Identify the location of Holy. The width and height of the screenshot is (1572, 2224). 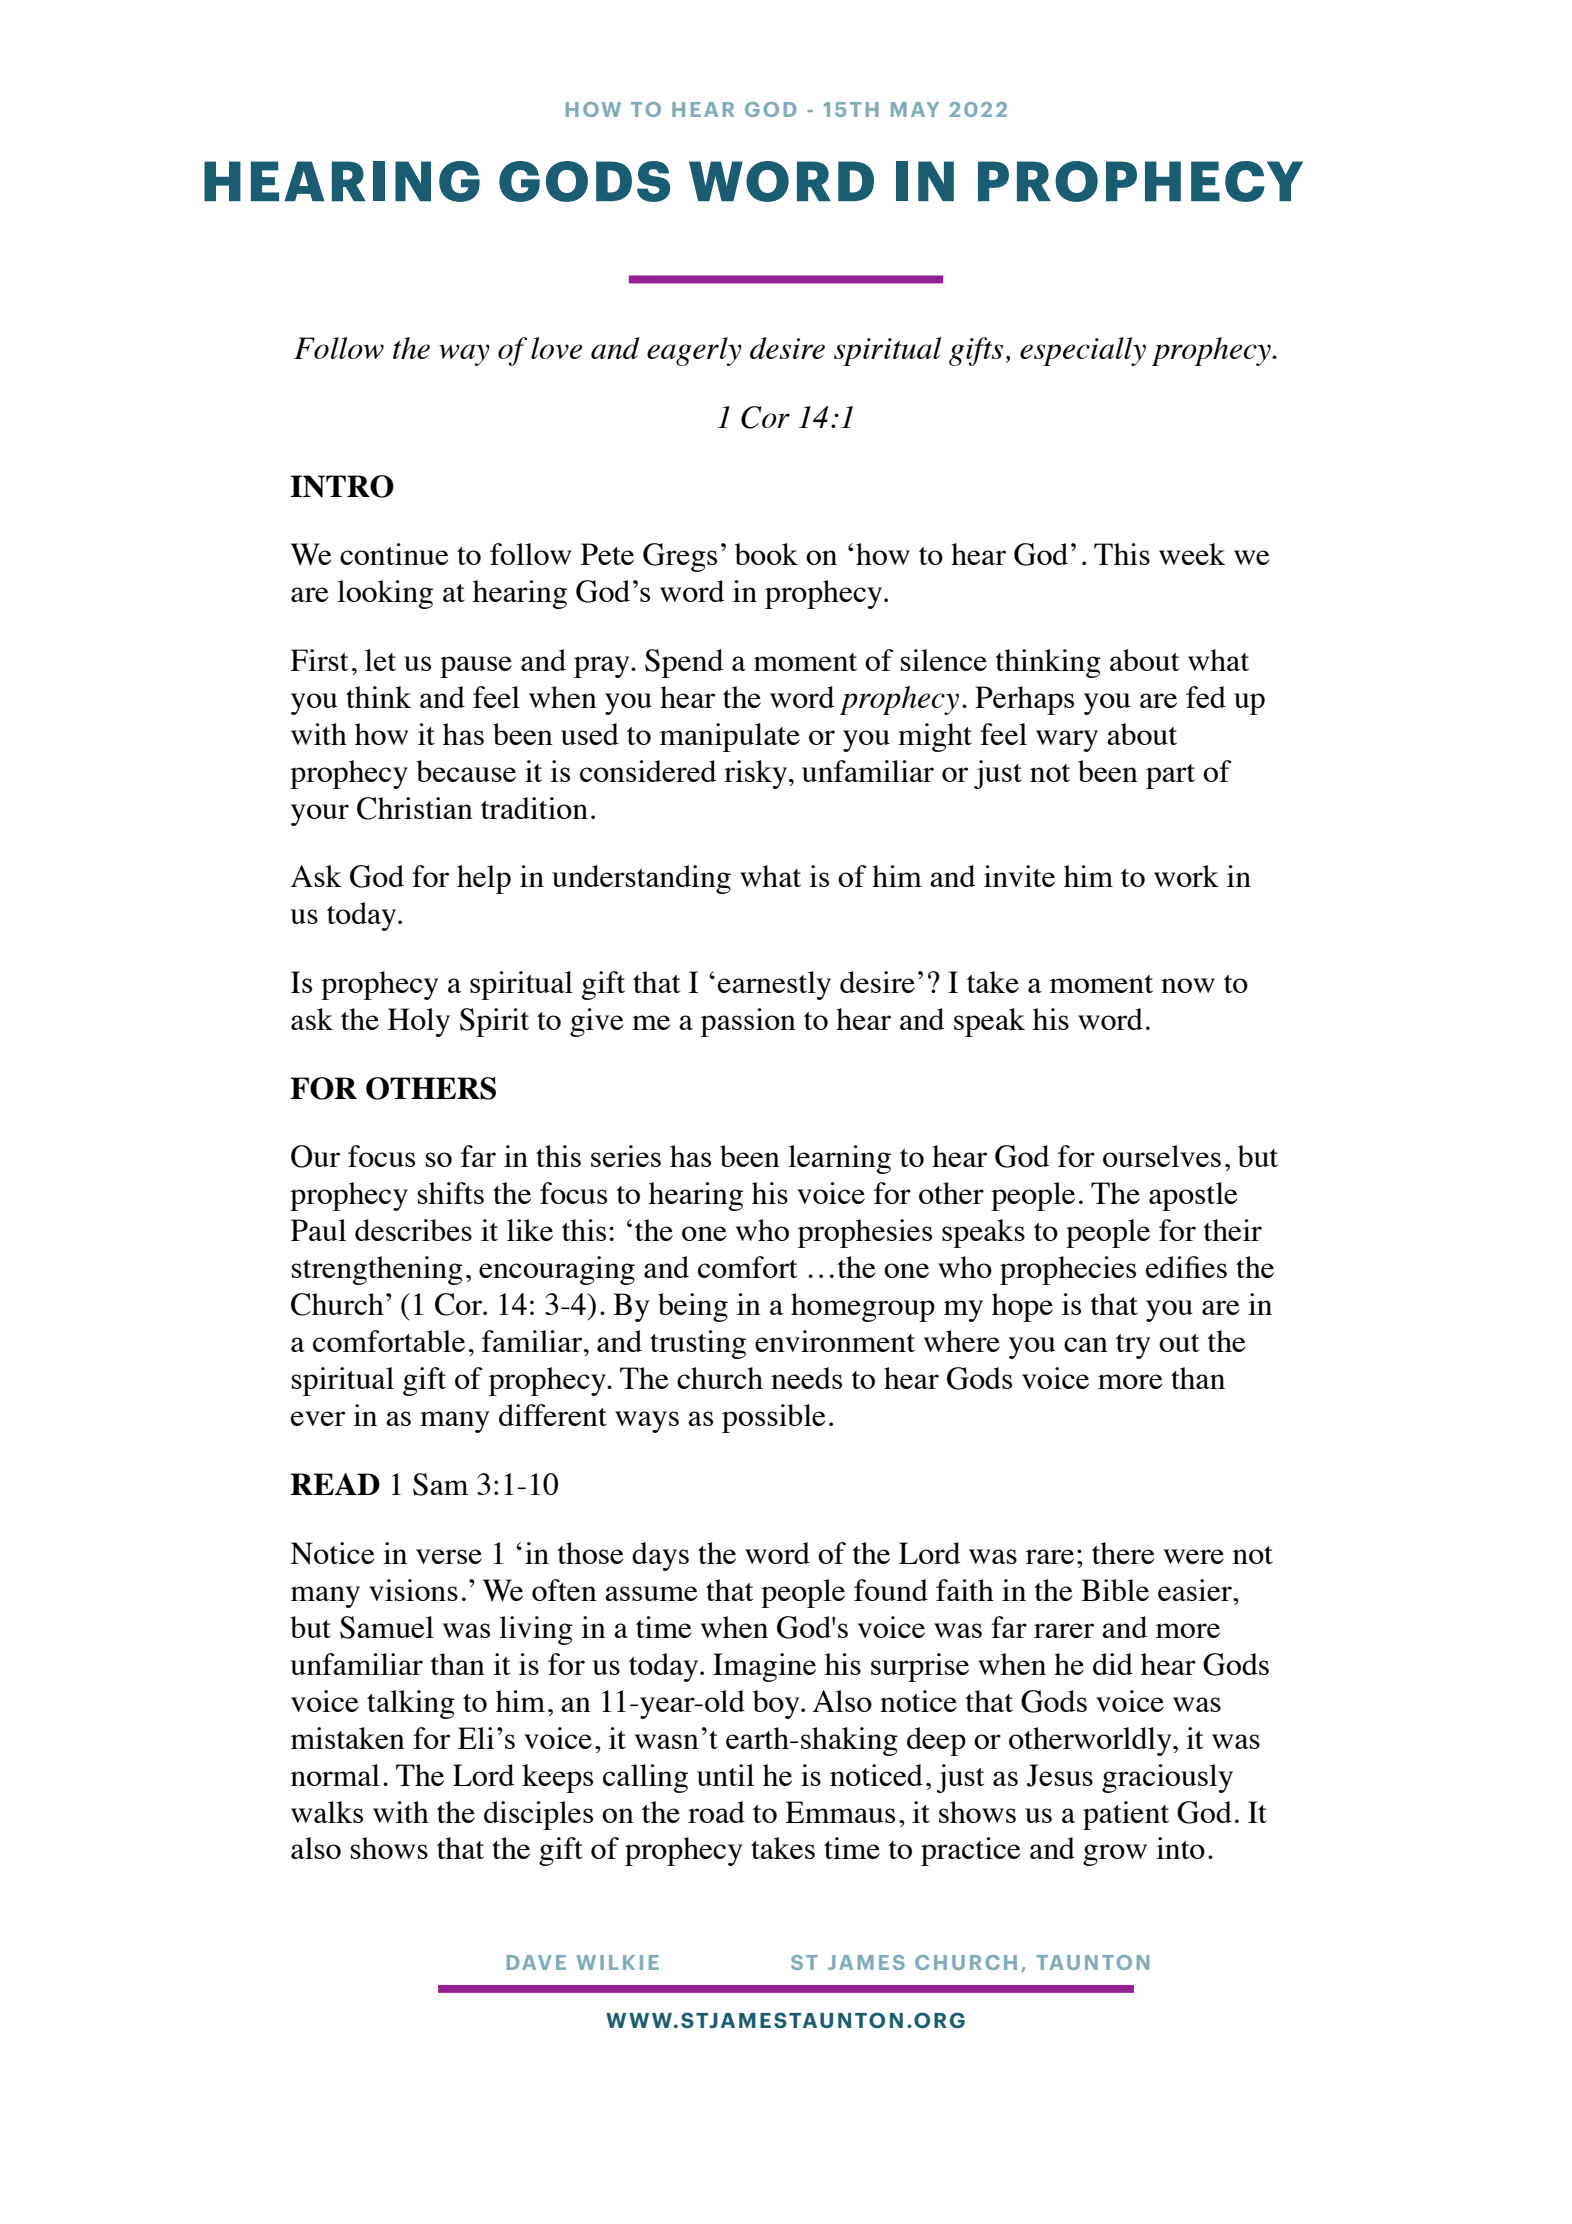
(419, 1022).
